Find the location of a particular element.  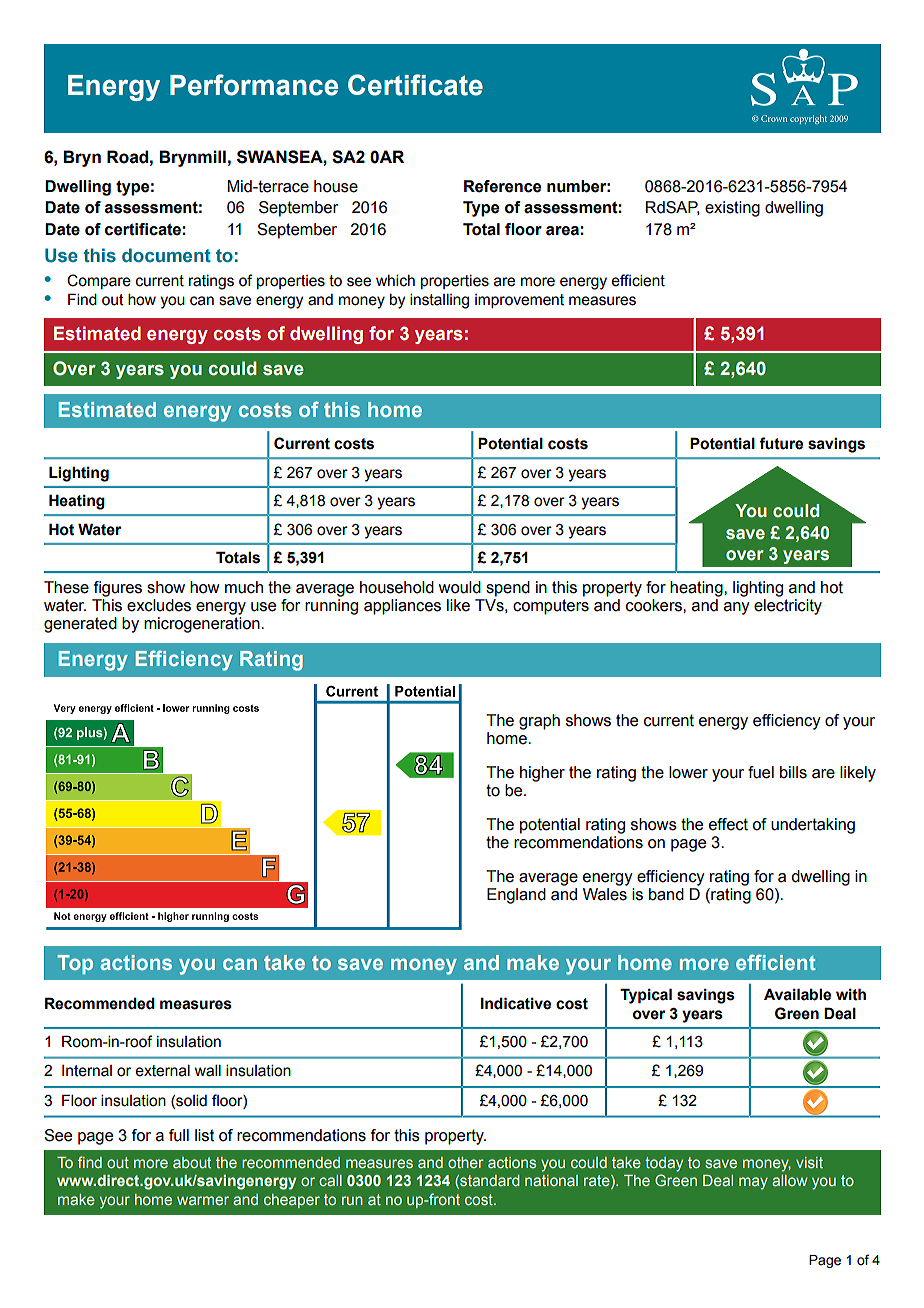

fuel is located at coordinates (761, 772).
